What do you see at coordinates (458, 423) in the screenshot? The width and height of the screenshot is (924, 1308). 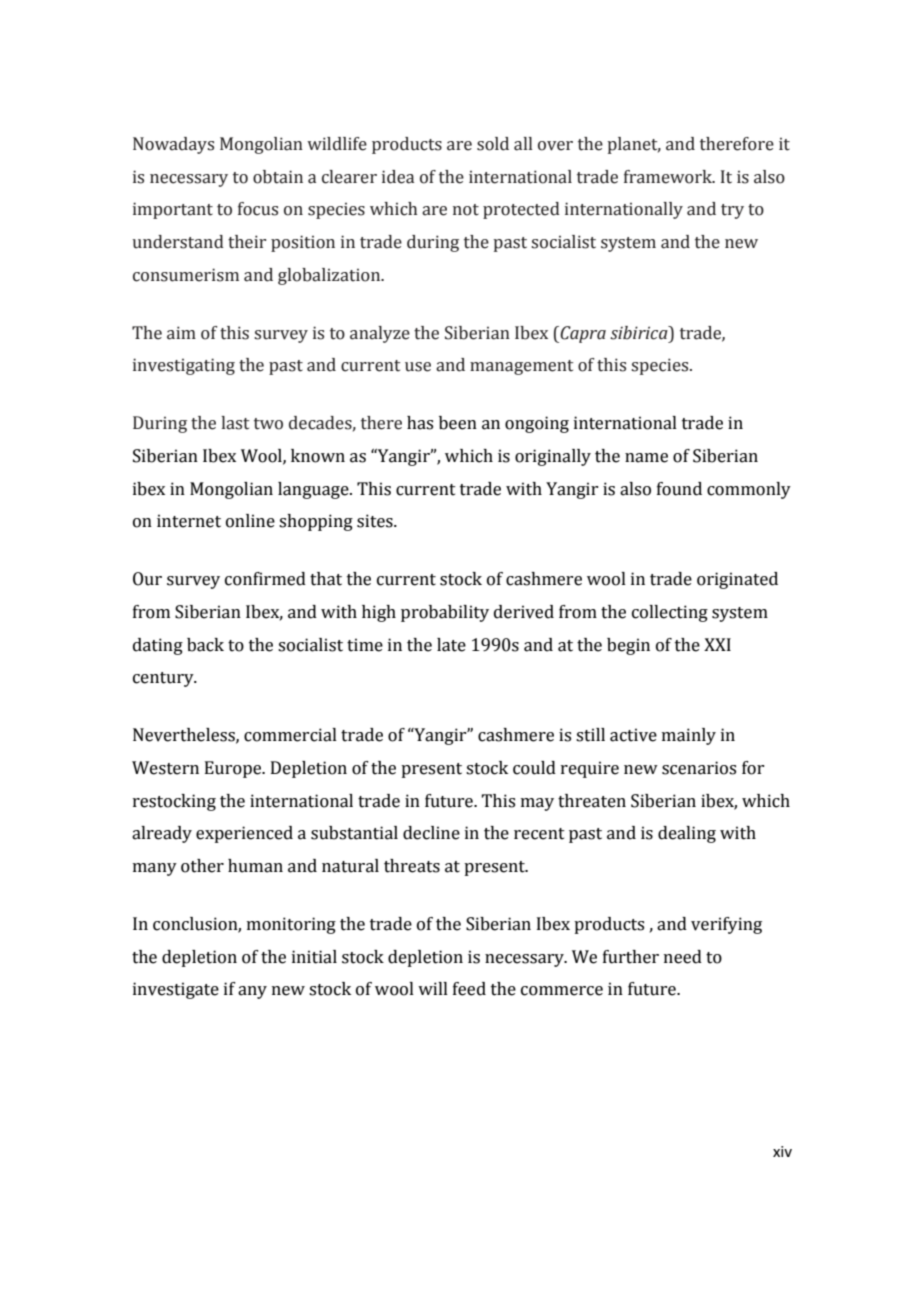 I see `been` at bounding box center [458, 423].
